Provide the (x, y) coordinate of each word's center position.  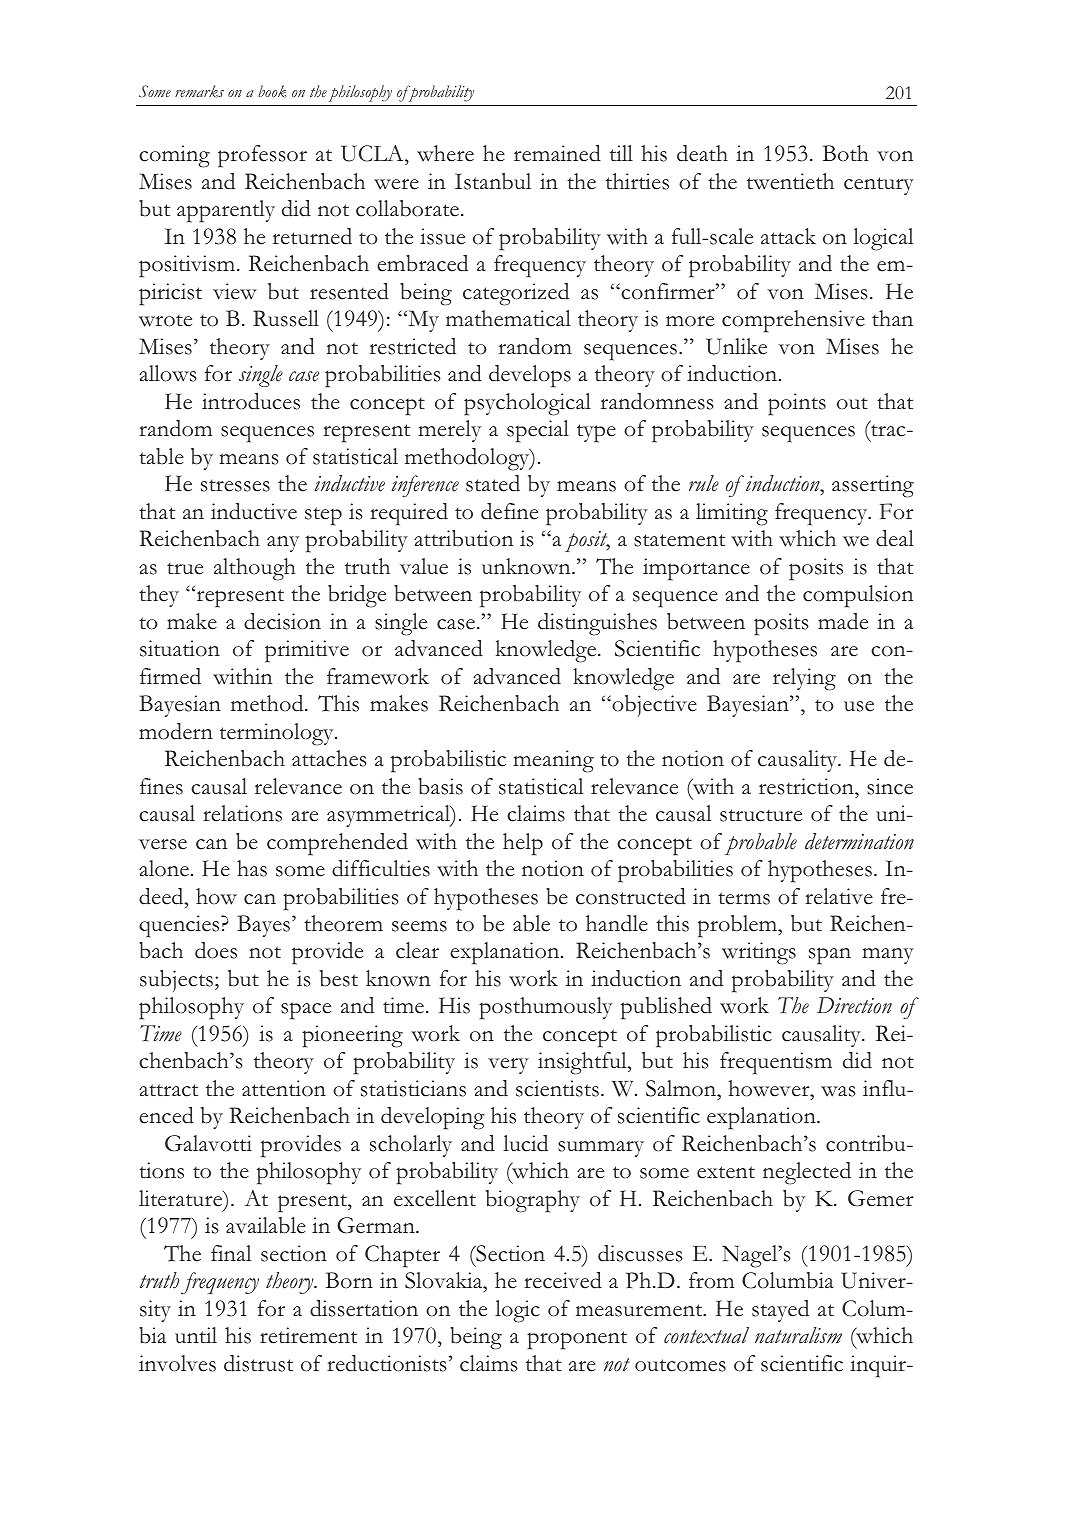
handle (617, 923)
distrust (258, 1363)
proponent (577, 1340)
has (252, 868)
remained (557, 153)
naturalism (798, 1335)
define (509, 511)
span (830, 956)
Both (846, 153)
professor (262, 156)
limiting (732, 514)
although (255, 569)
